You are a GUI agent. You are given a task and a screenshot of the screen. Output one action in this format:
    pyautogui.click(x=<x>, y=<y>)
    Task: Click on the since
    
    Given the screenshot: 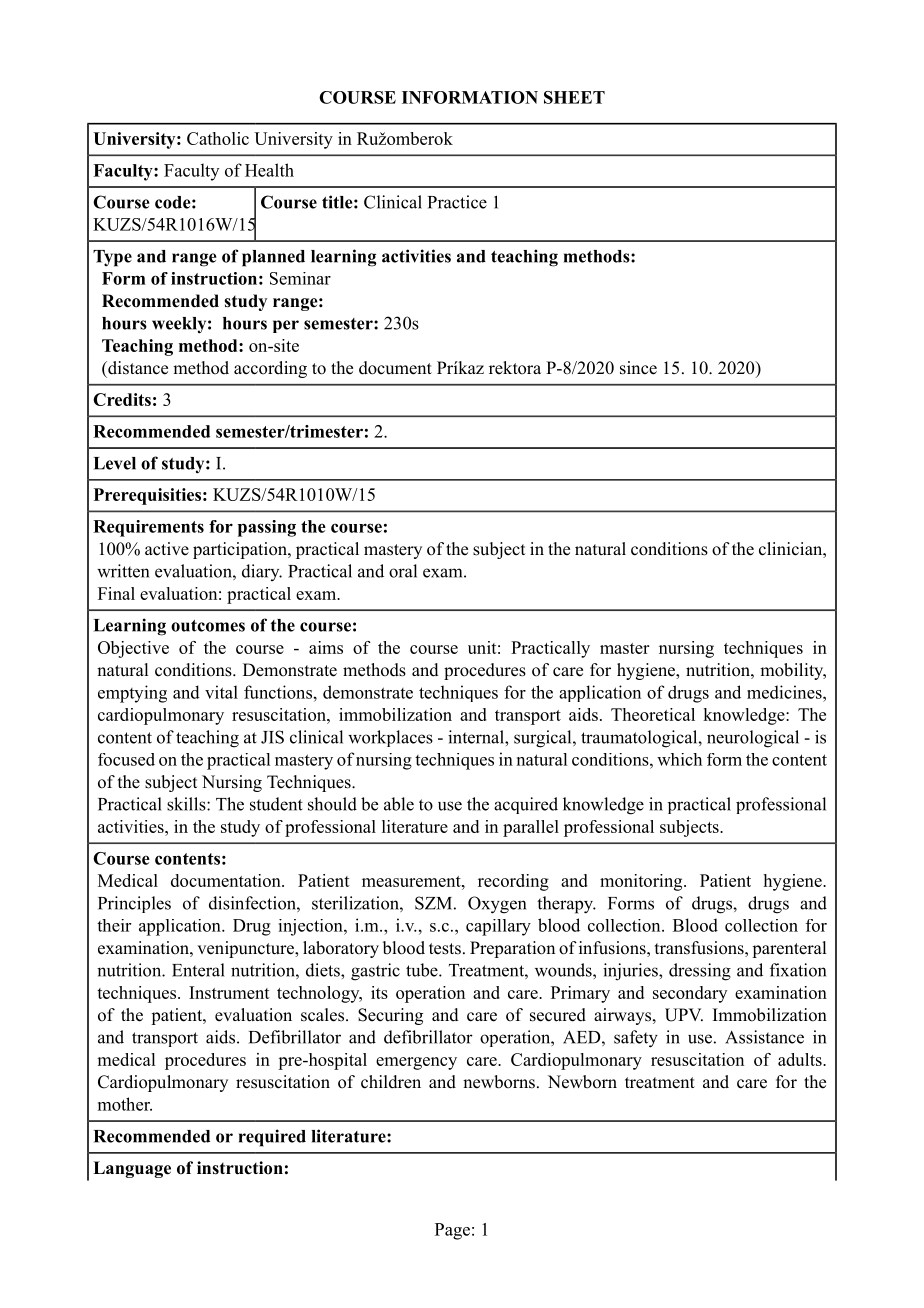 What is the action you would take?
    pyautogui.click(x=638, y=368)
